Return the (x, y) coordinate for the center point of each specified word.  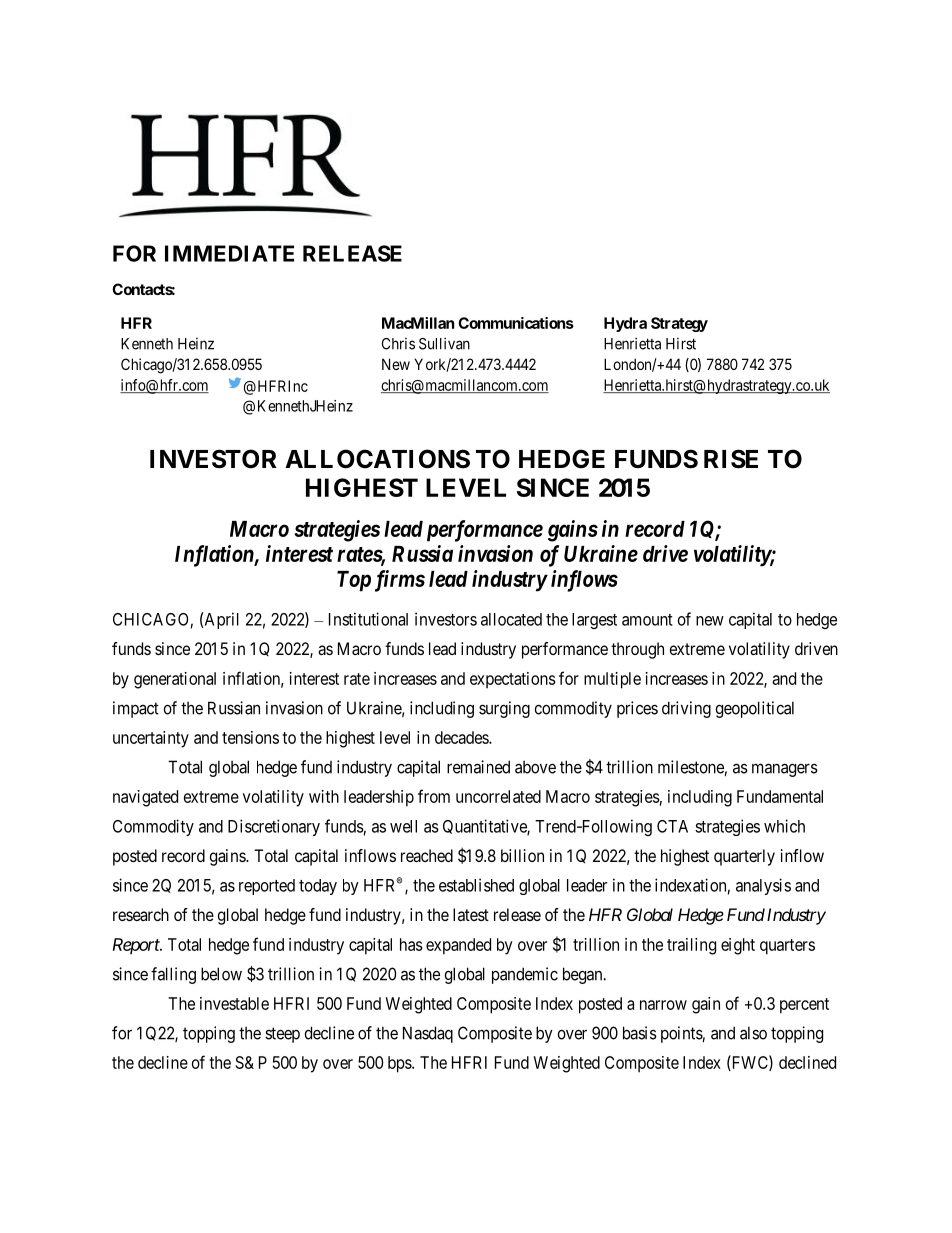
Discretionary (274, 827)
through (637, 650)
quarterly (744, 857)
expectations (513, 680)
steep (282, 1035)
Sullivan (444, 343)
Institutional (368, 619)
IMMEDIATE (229, 253)
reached (427, 855)
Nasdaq (428, 1034)
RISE (731, 459)
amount (647, 620)
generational (175, 680)
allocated (511, 619)
